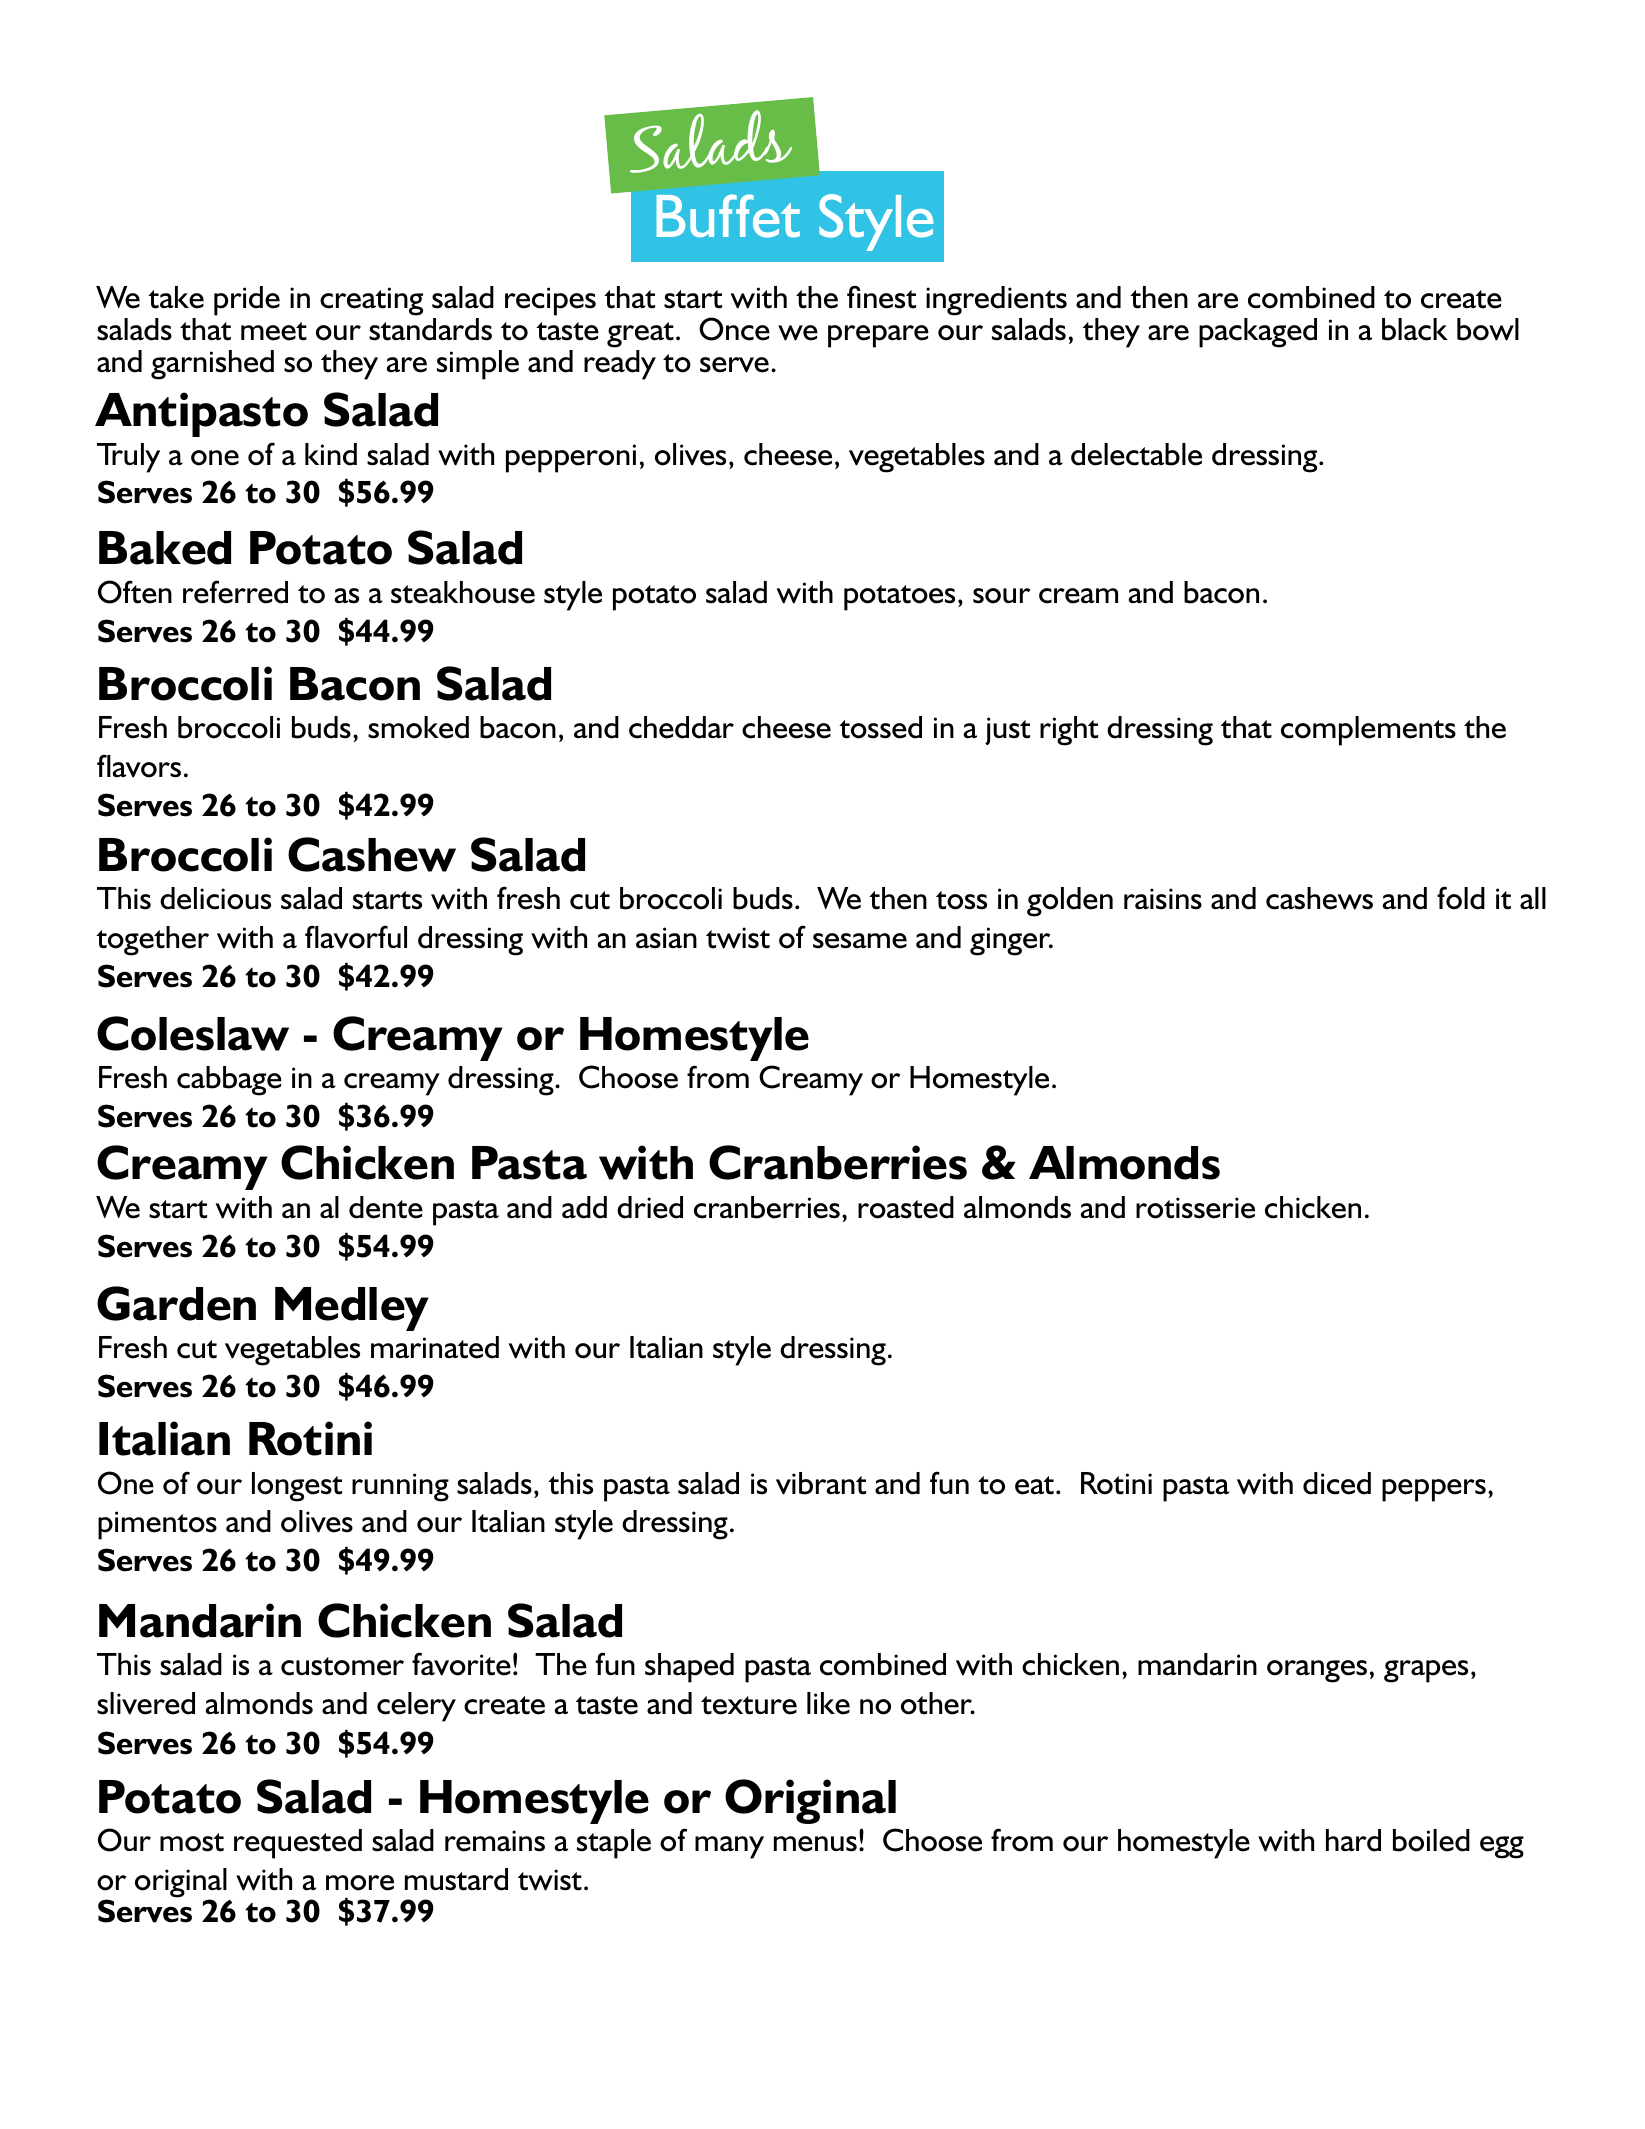  What do you see at coordinates (821, 1483) in the image?
I see `vibrant` at bounding box center [821, 1483].
